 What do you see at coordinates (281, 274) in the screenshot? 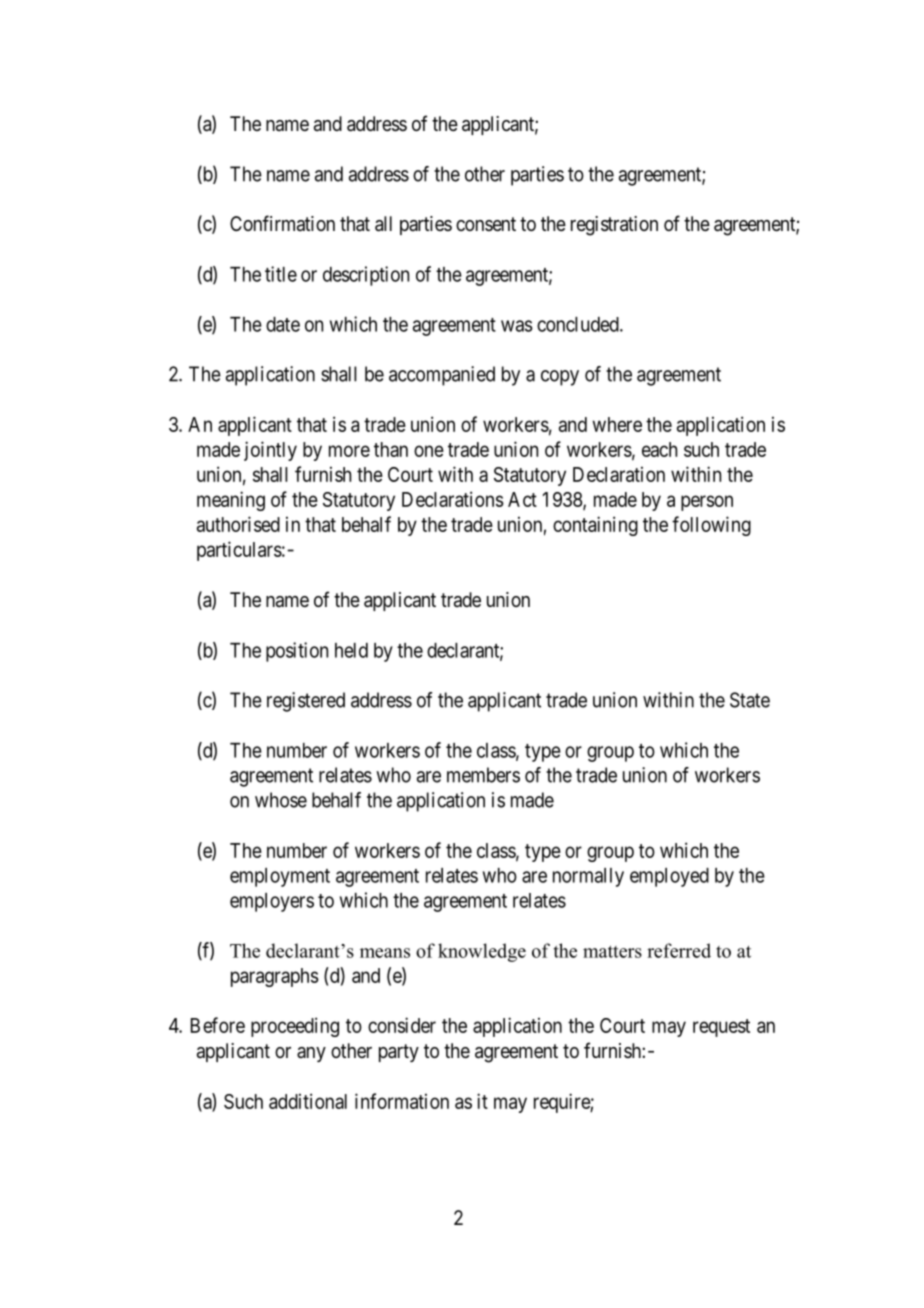
I see `title` at bounding box center [281, 274].
